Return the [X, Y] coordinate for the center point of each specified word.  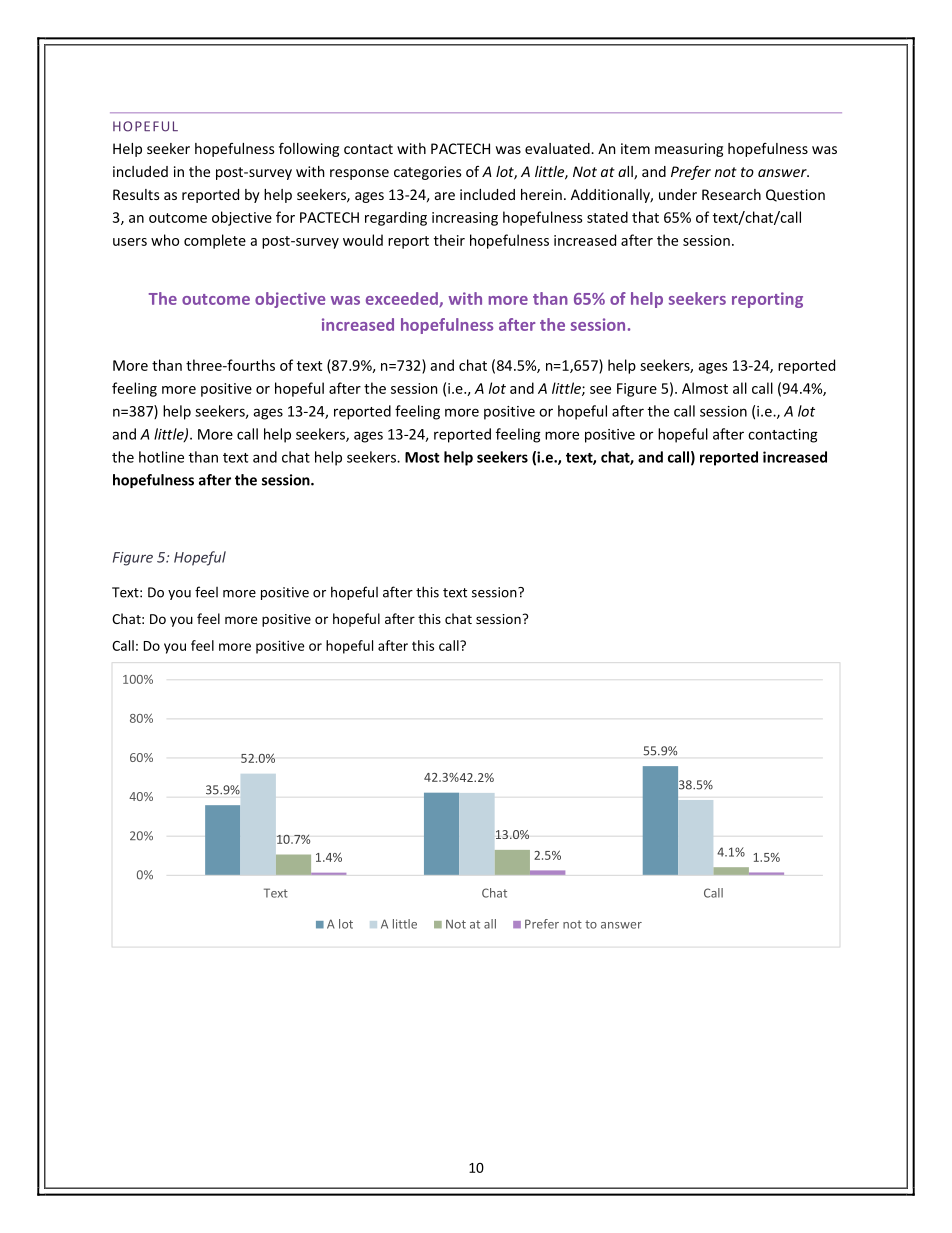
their [449, 240]
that [645, 217]
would [363, 240]
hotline [161, 457]
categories [427, 173]
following [309, 149]
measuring [689, 150]
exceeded [403, 299]
